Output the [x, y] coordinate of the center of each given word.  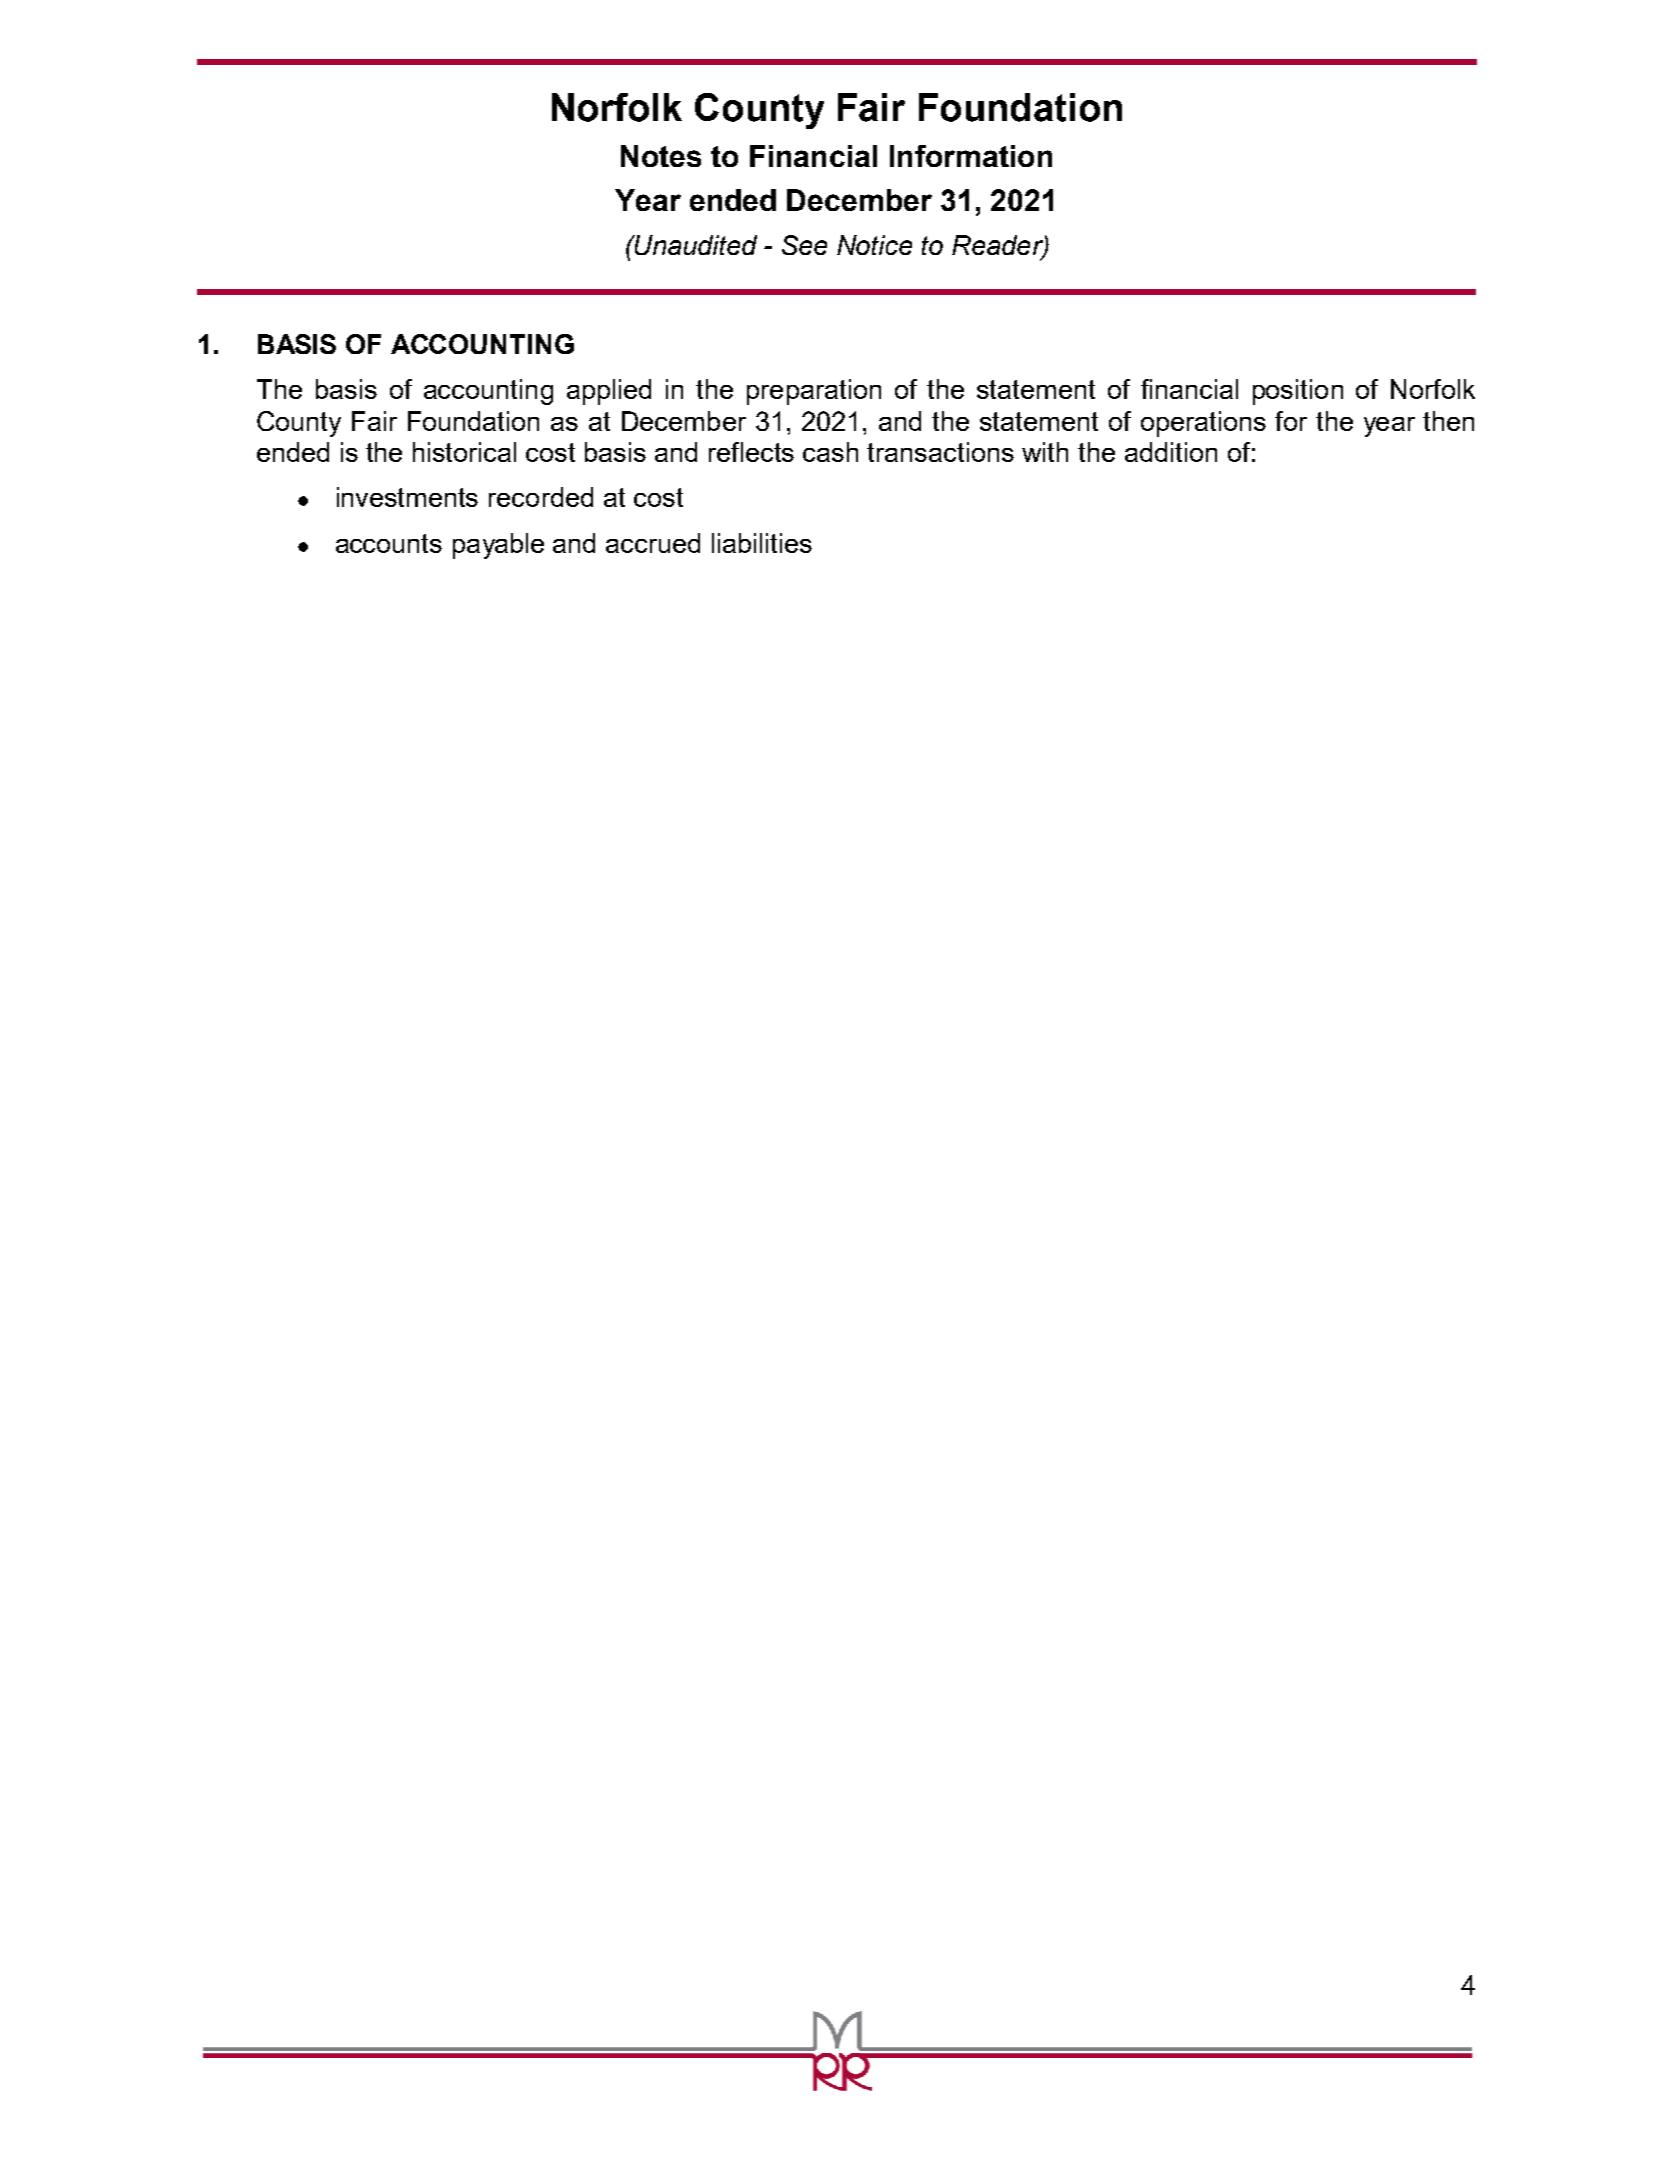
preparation [814, 392]
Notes [661, 156]
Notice [874, 245]
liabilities [762, 543]
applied [609, 392]
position [1298, 392]
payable [498, 546]
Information [971, 156]
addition [1171, 452]
